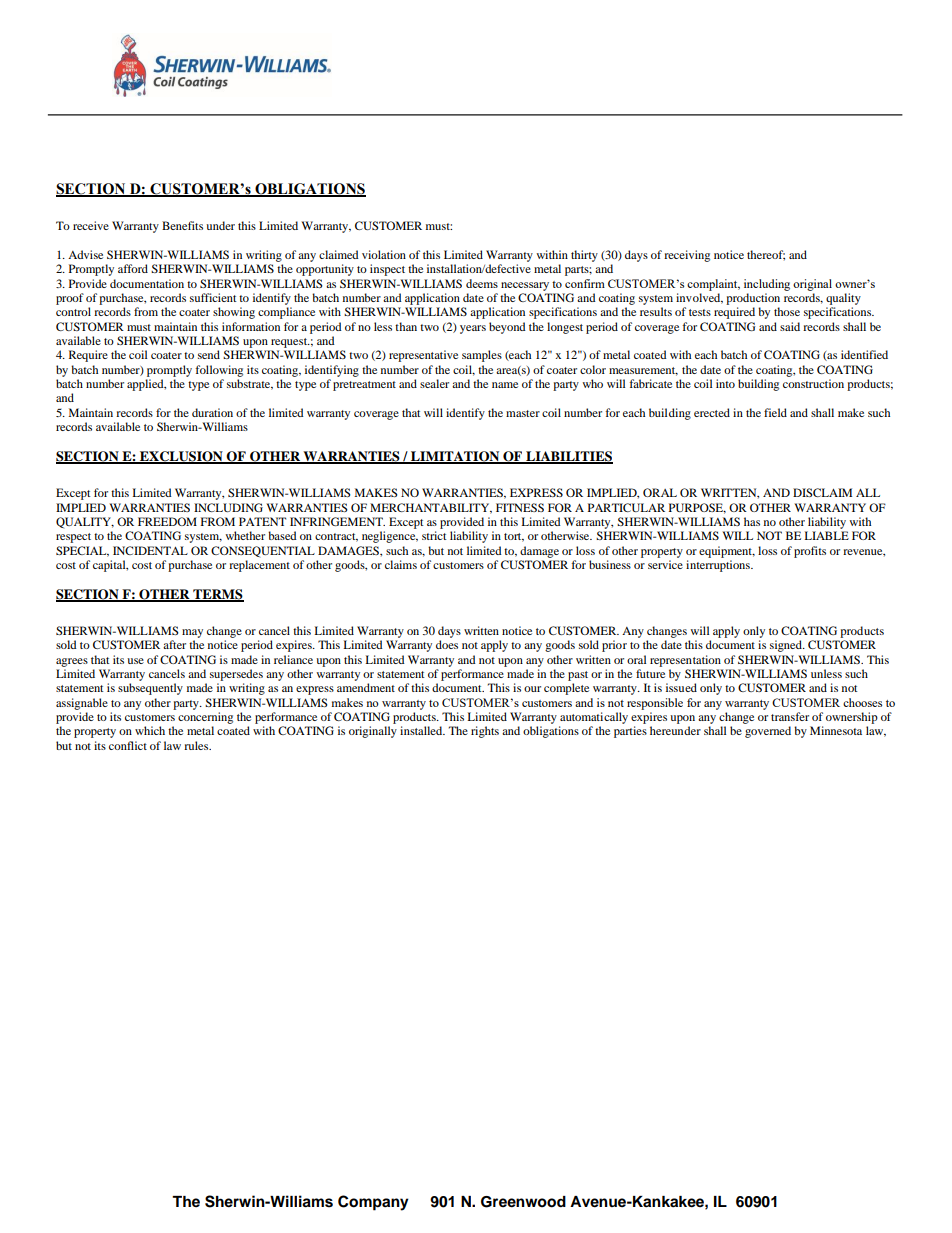 The width and height of the page is (952, 1233). Describe the element at coordinates (836, 730) in the page. I see `Minnesota` at that location.
